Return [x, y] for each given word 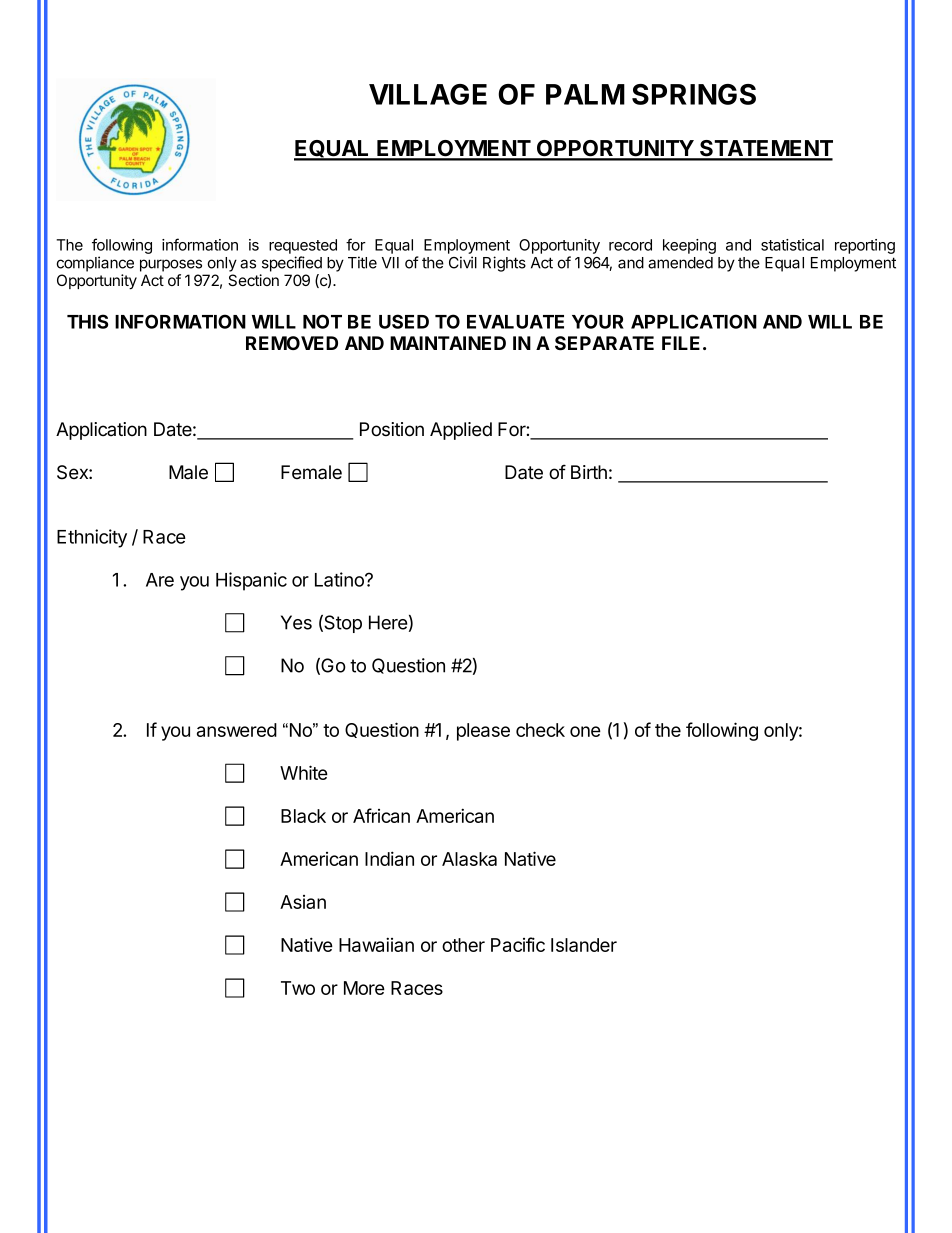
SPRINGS [694, 94]
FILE [681, 343]
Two [298, 988]
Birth [589, 472]
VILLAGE [428, 94]
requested [303, 246]
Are [160, 580]
